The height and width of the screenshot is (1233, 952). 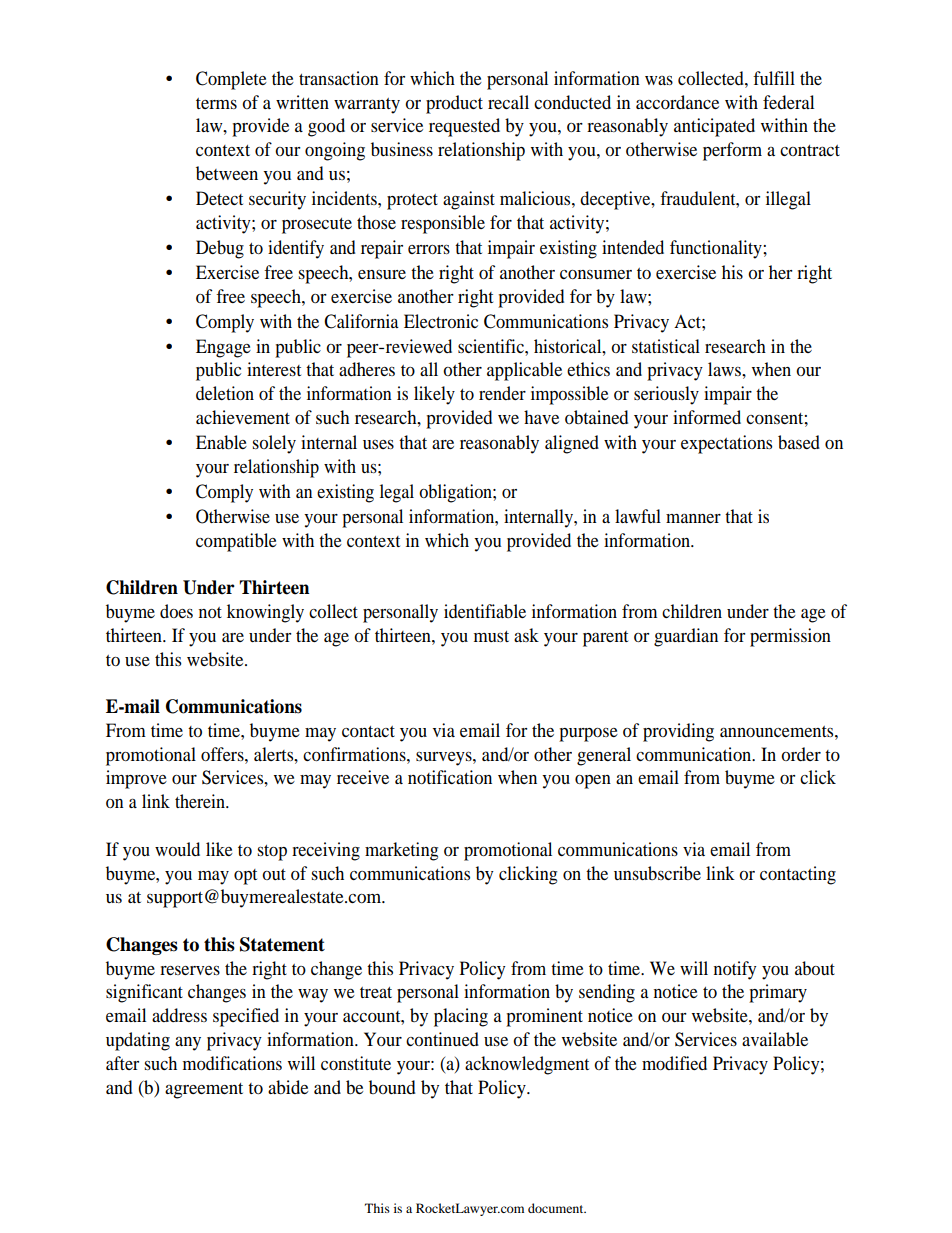 I want to click on therein, so click(x=201, y=801).
